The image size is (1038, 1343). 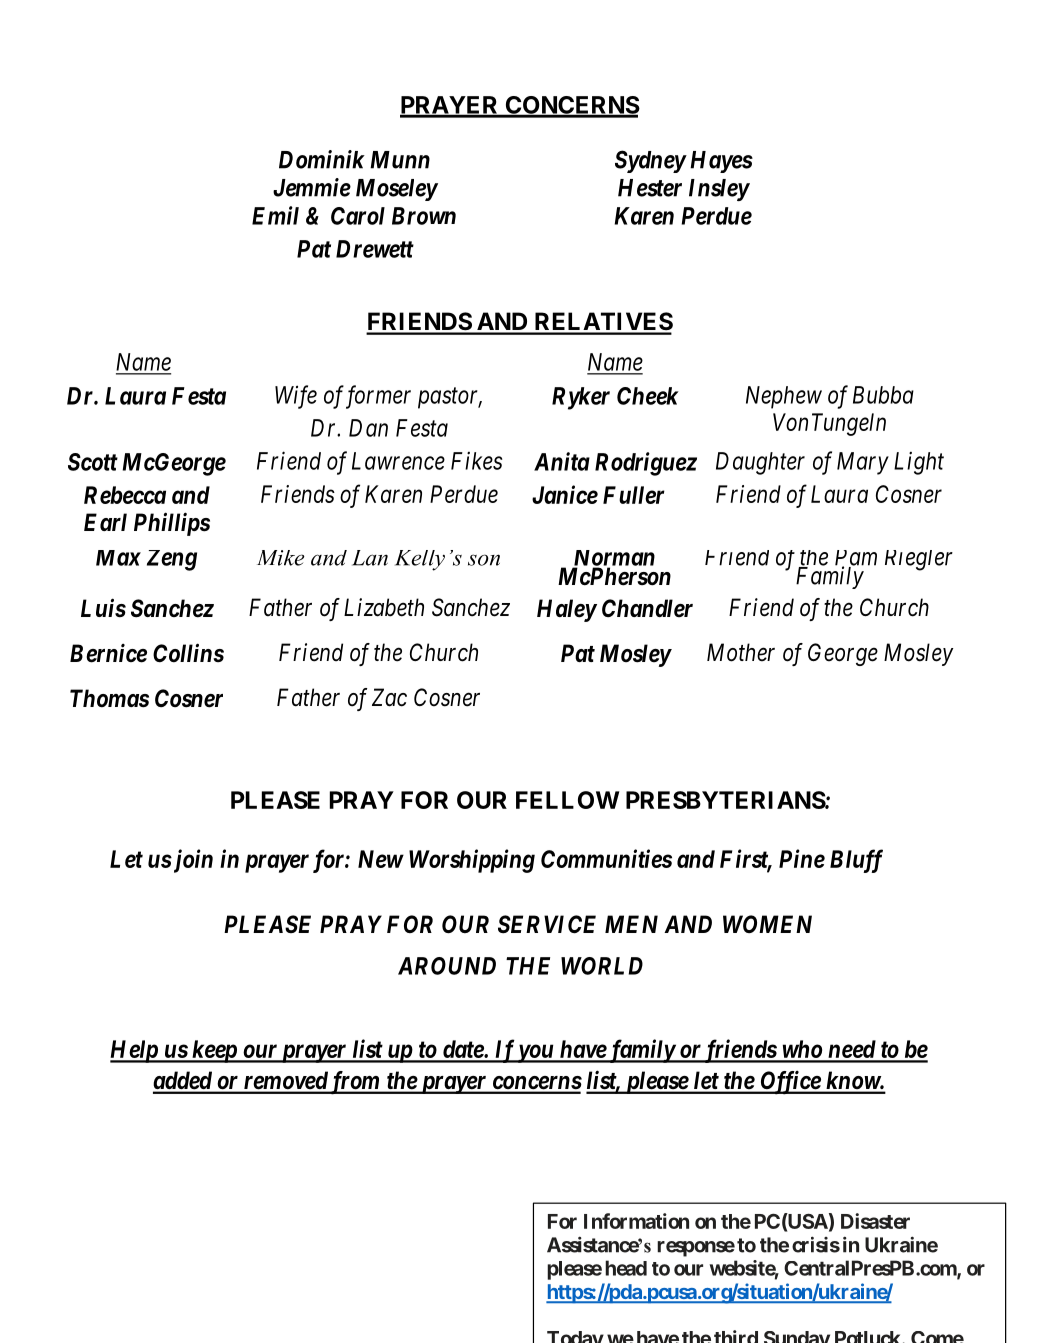 I want to click on from, so click(x=354, y=1083).
